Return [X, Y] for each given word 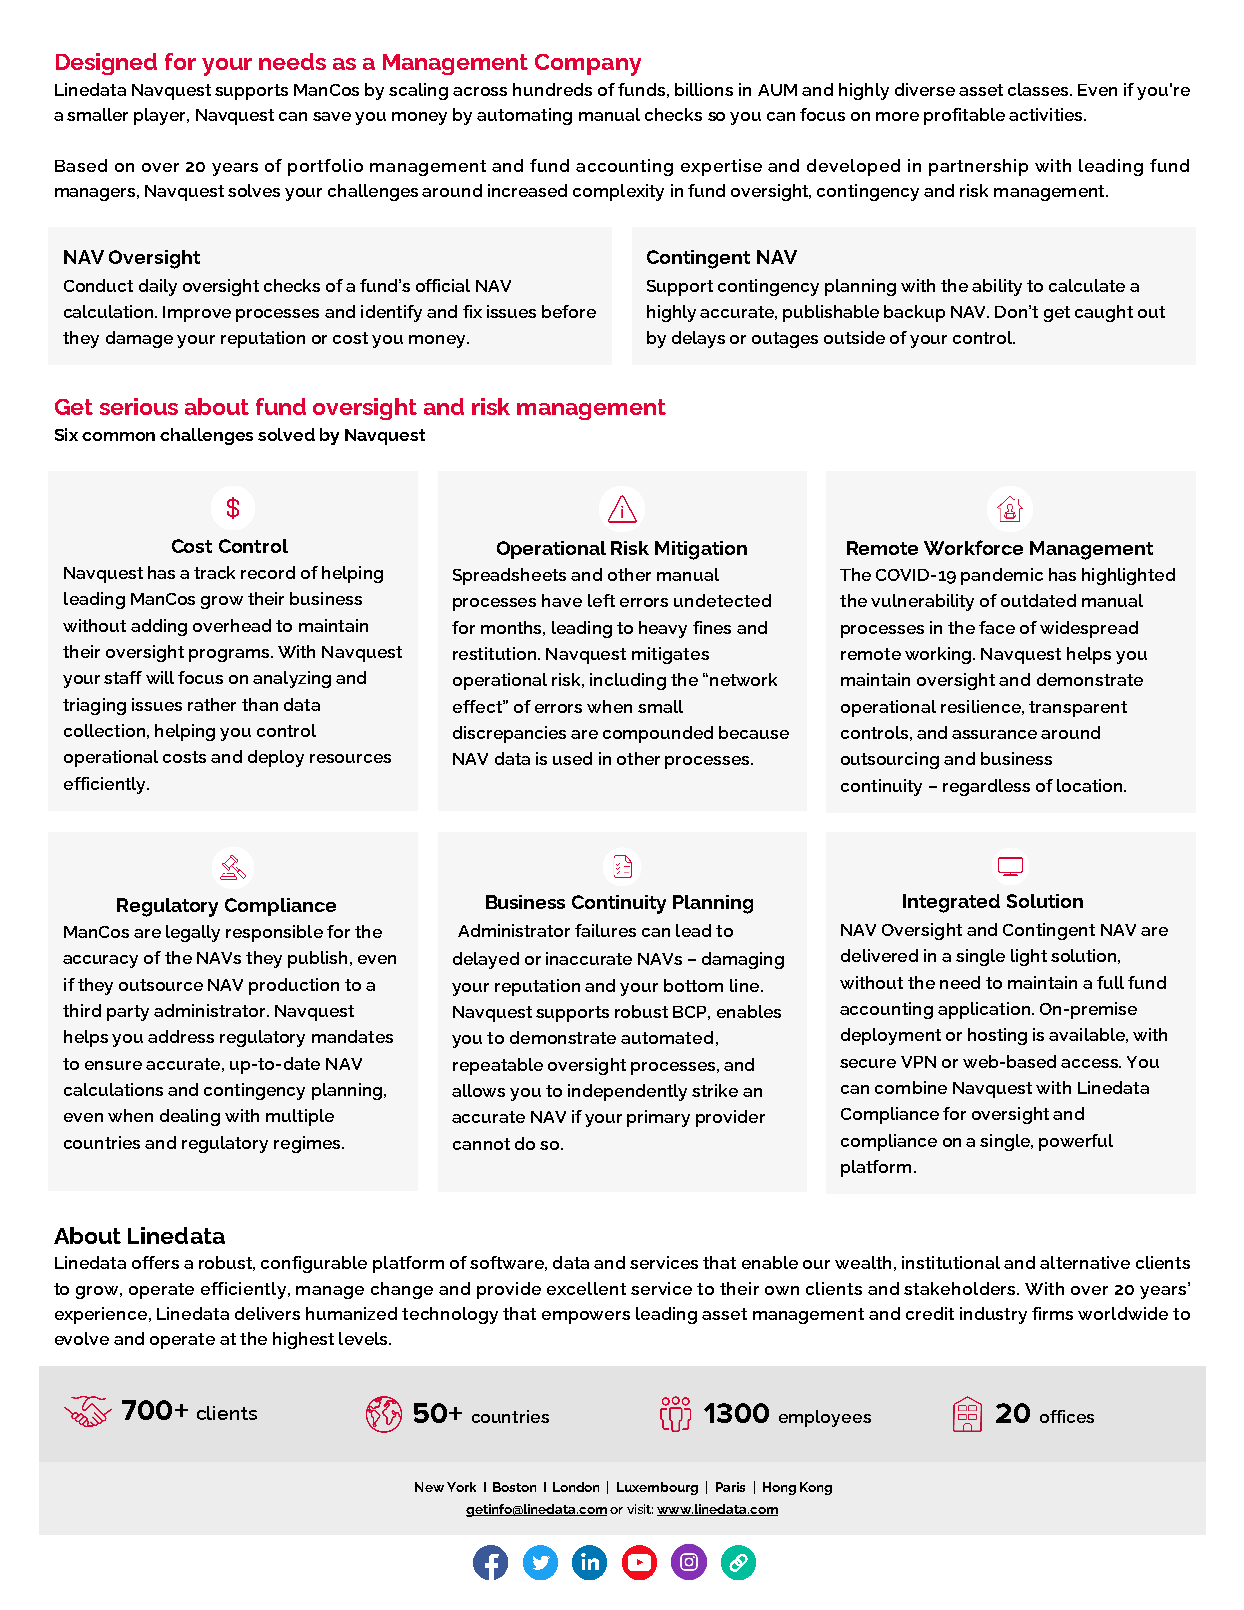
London [576, 1487]
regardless [986, 787]
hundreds [552, 89]
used [572, 758]
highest [303, 1340]
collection [104, 730]
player [161, 116]
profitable [964, 116]
